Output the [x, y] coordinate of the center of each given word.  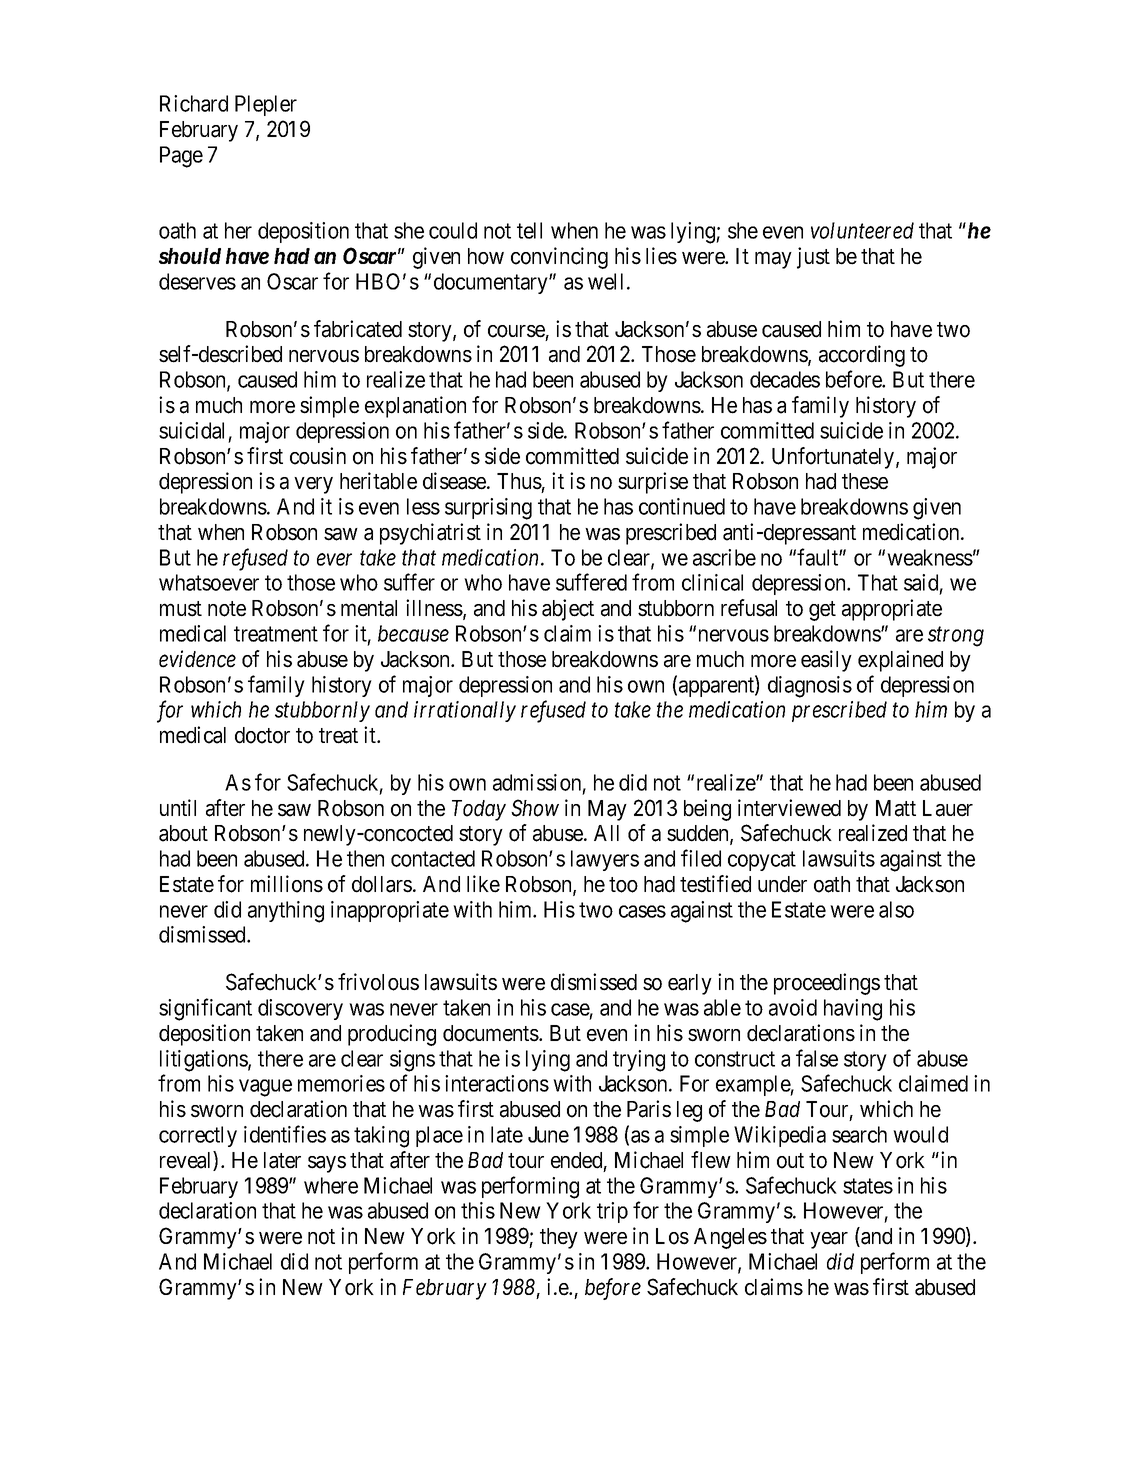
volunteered [862, 230]
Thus [519, 481]
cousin [318, 456]
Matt [896, 808]
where [331, 1185]
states [868, 1186]
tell [529, 230]
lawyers [605, 860]
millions [287, 884]
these [865, 481]
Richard [194, 103]
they [559, 1238]
